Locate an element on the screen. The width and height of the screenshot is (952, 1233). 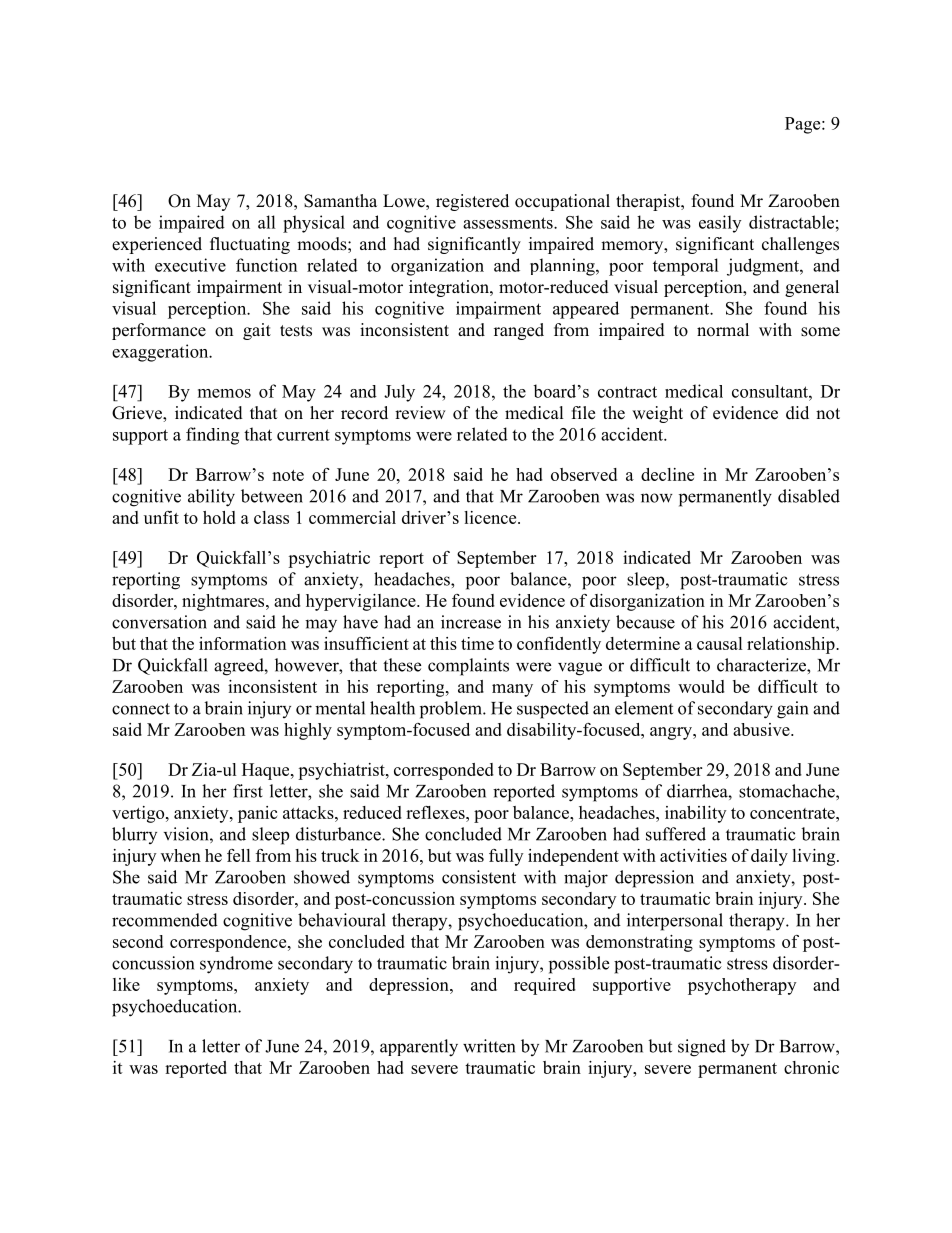
easily is located at coordinates (720, 224).
